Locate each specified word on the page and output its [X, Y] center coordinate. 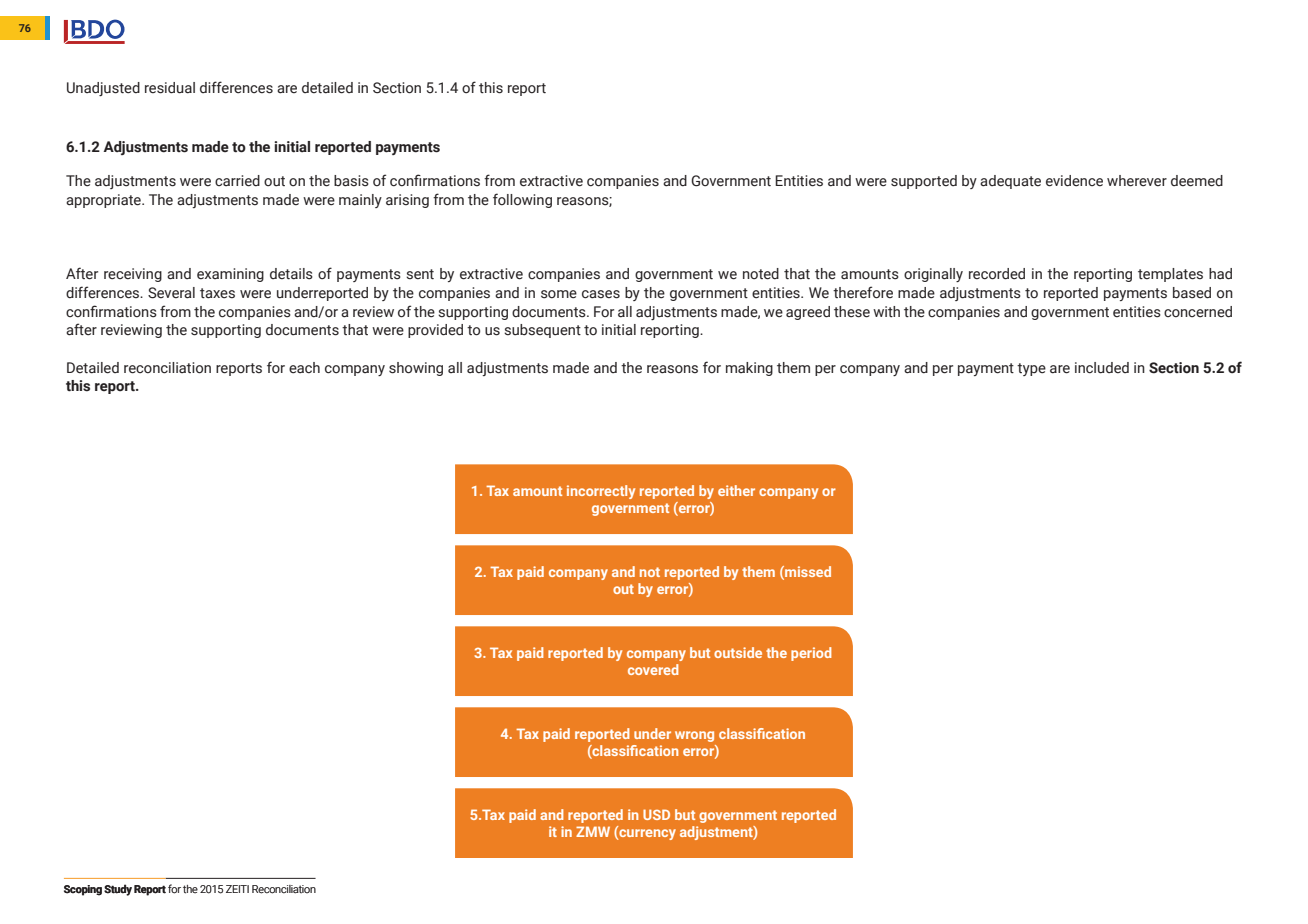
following [522, 200]
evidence [1074, 181]
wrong [694, 736]
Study [118, 890]
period [811, 654]
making [749, 369]
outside [738, 652]
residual [170, 88]
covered [653, 669]
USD [656, 814]
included [1102, 368]
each [304, 368]
